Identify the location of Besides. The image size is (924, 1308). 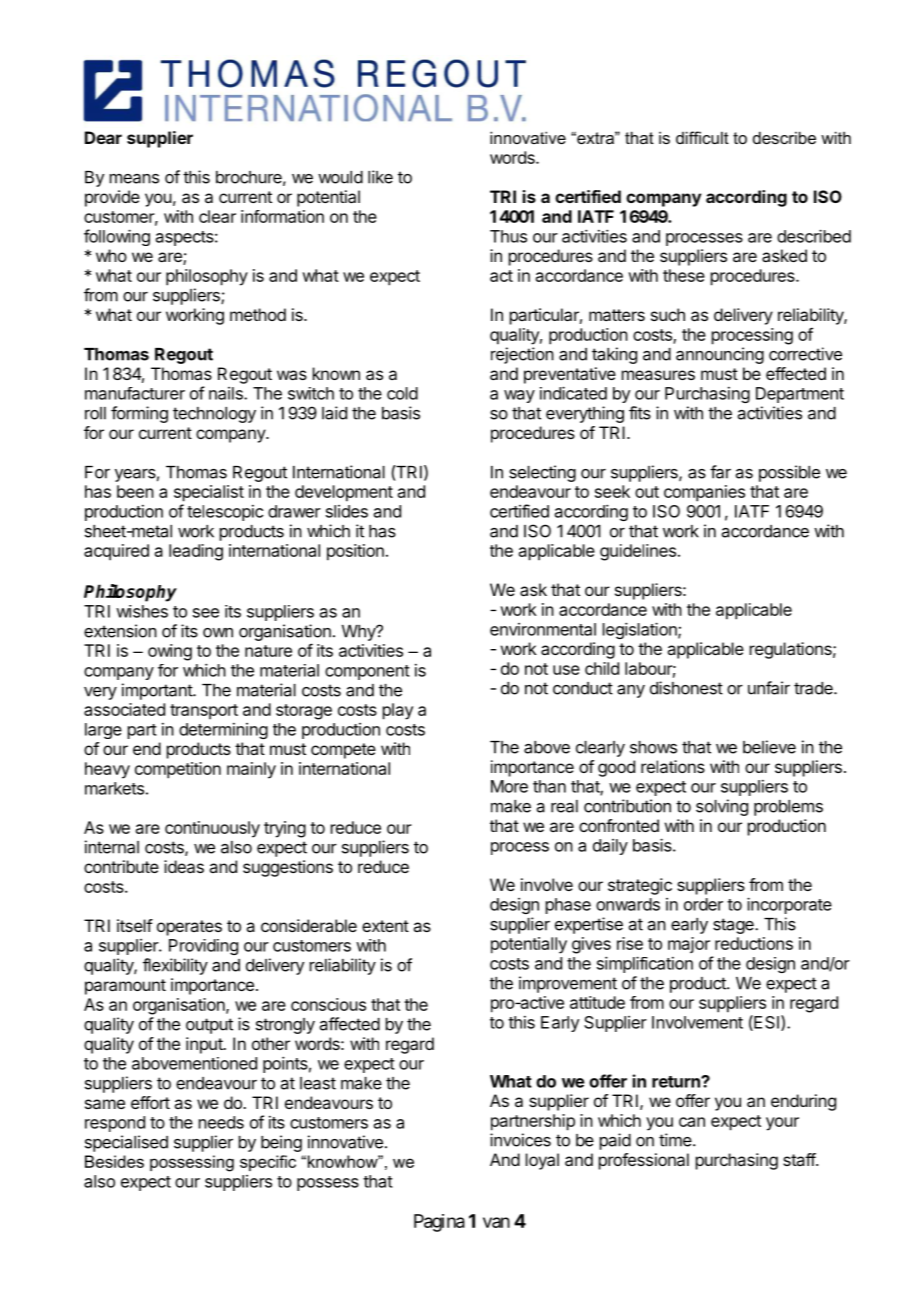
(114, 1161).
